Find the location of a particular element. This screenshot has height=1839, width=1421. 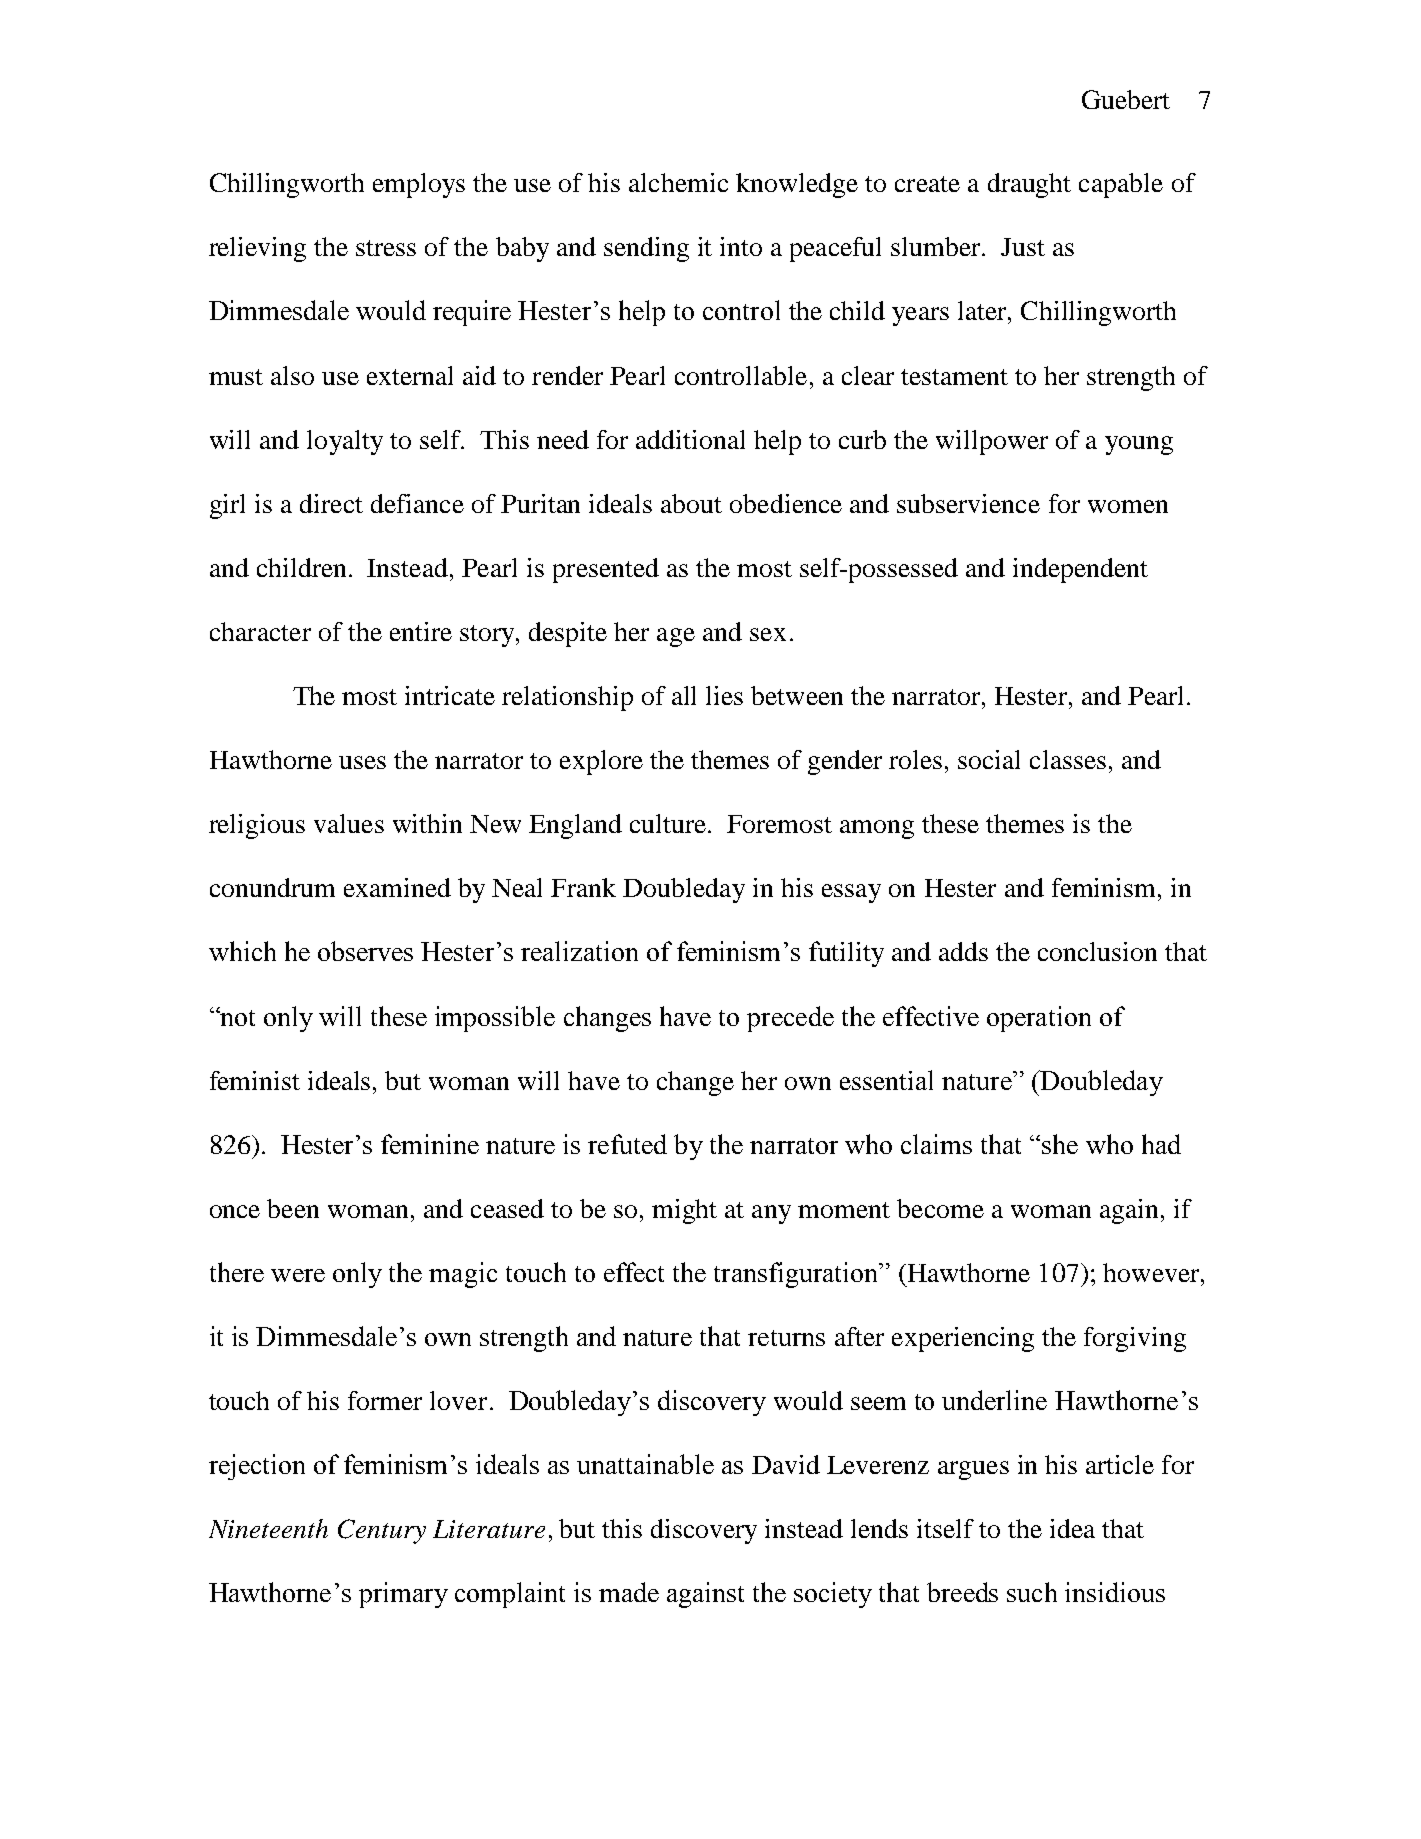

classes is located at coordinates (1068, 759).
